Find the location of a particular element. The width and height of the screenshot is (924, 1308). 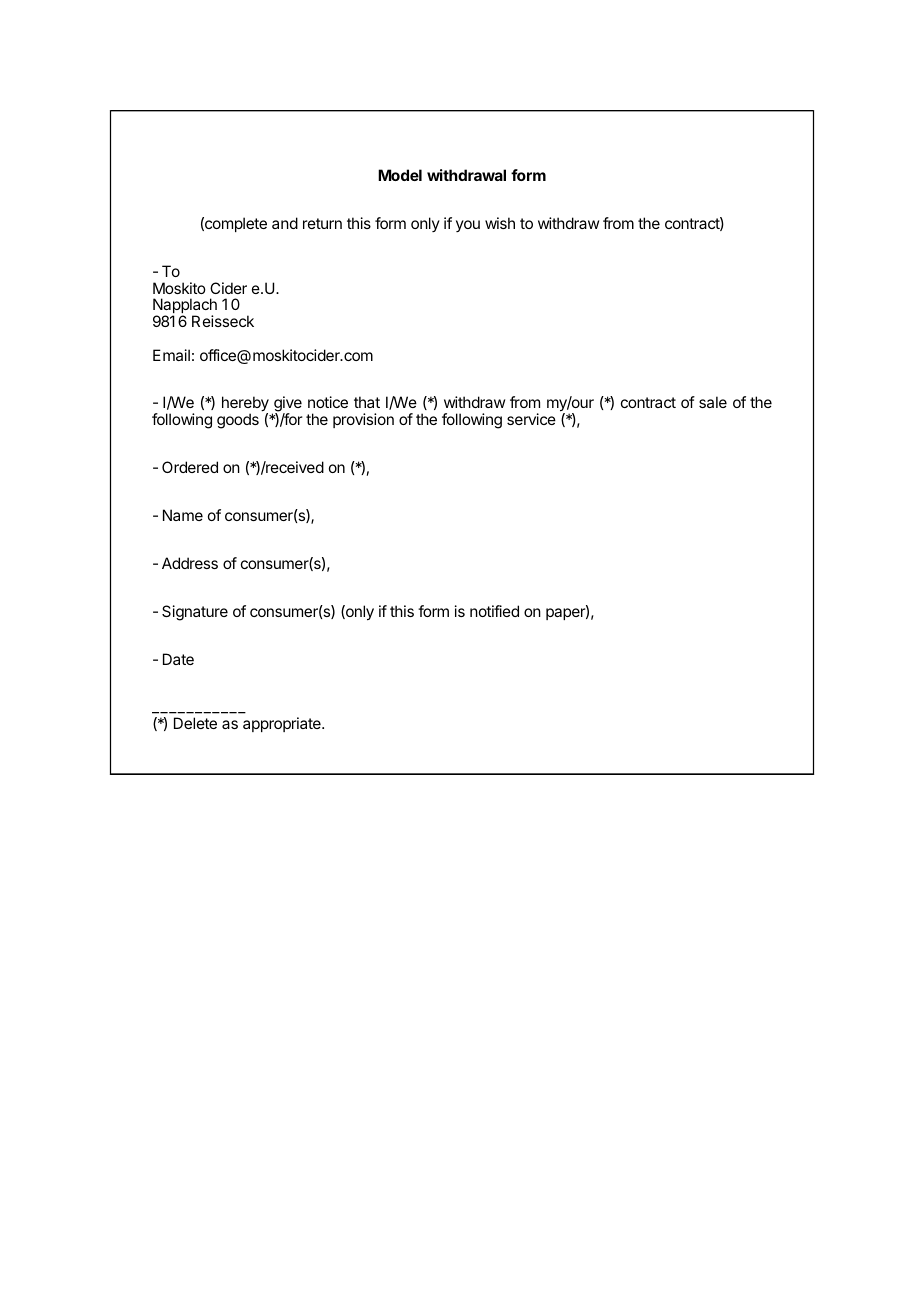

wish is located at coordinates (500, 223).
